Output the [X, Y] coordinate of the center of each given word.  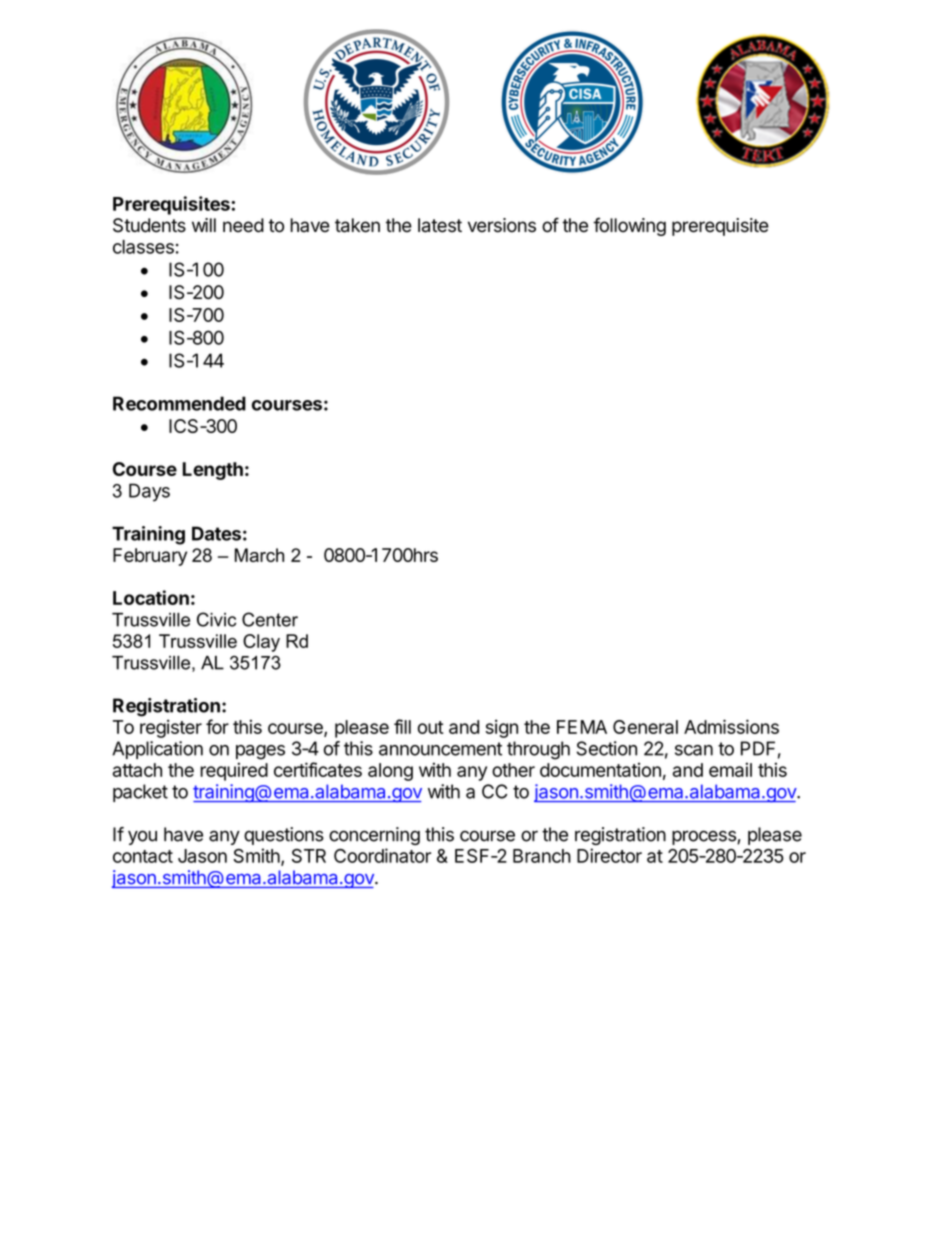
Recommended [179, 403]
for [217, 726]
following [629, 226]
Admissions [731, 726]
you [142, 837]
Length [212, 471]
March [259, 555]
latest [440, 225]
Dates [216, 533]
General [645, 727]
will [204, 225]
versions [502, 225]
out [431, 727]
